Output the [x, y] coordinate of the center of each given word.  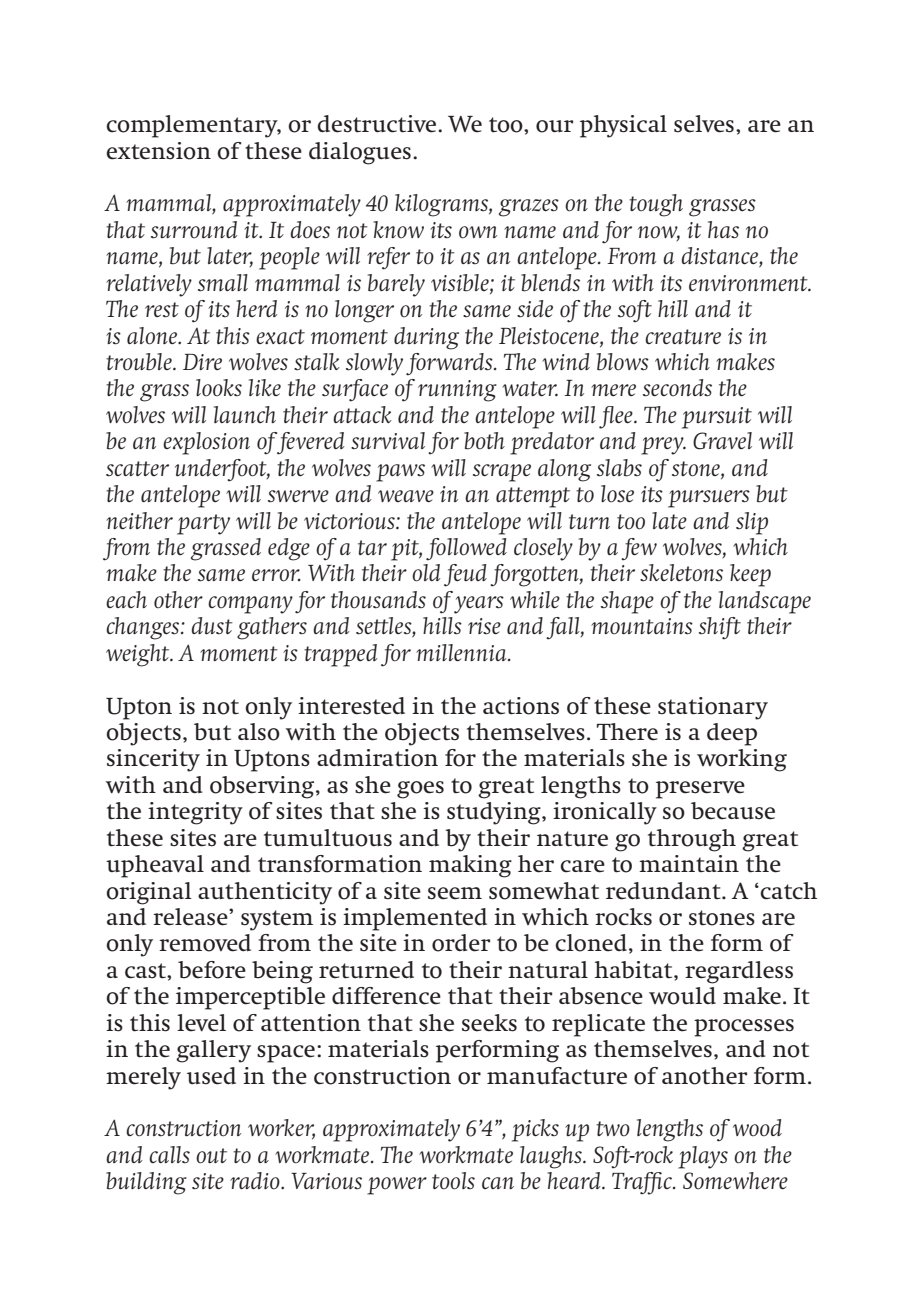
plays [703, 1157]
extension [158, 151]
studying [495, 813]
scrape [502, 473]
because [733, 811]
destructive [378, 124]
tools [453, 1181]
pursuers [709, 499]
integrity [195, 813]
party [203, 524]
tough [656, 205]
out [211, 1156]
